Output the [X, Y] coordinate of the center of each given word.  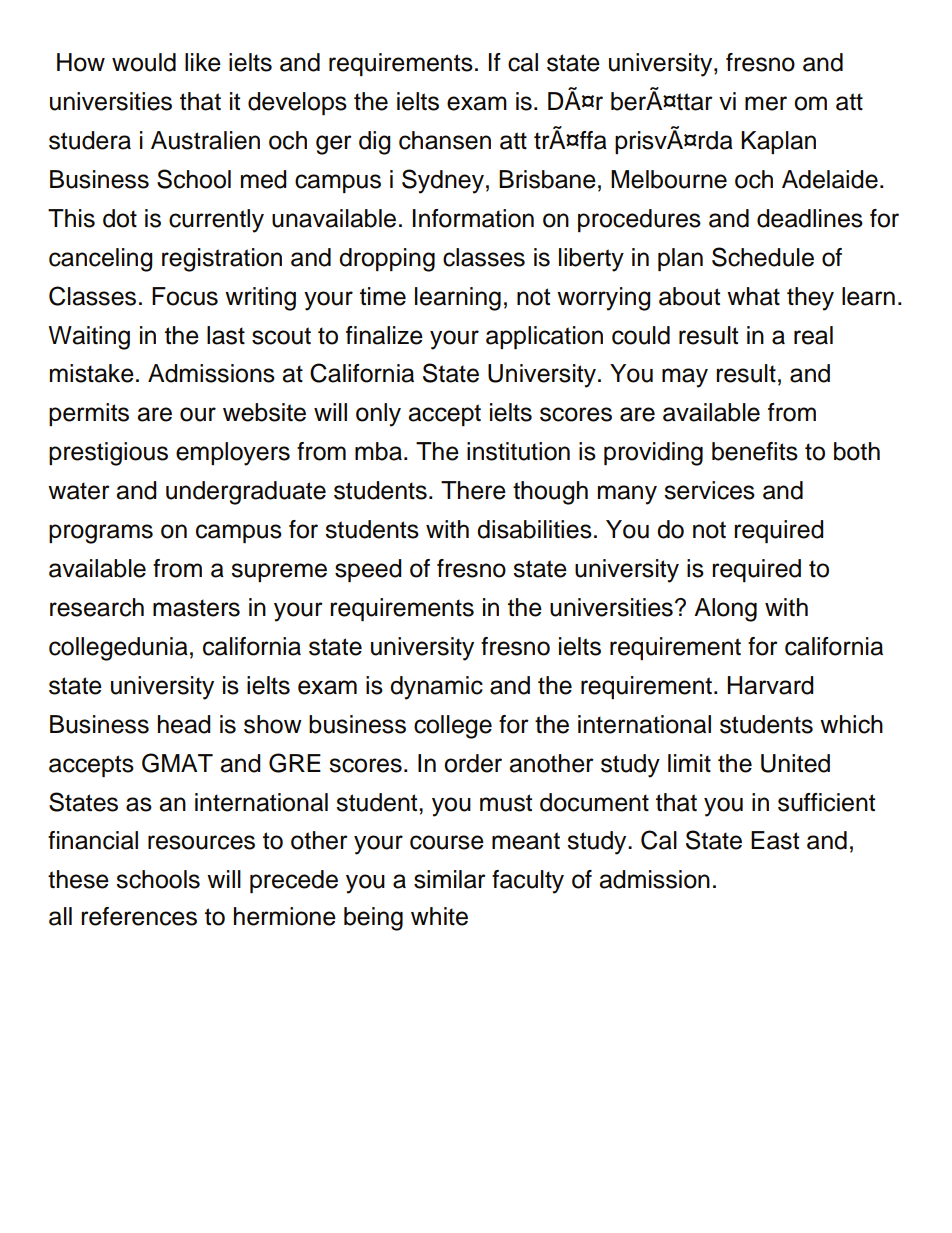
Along [725, 610]
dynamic [436, 688]
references [139, 916]
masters [196, 608]
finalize [384, 335]
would [144, 62]
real [813, 335]
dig [375, 143]
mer [766, 103]
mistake [92, 373]
